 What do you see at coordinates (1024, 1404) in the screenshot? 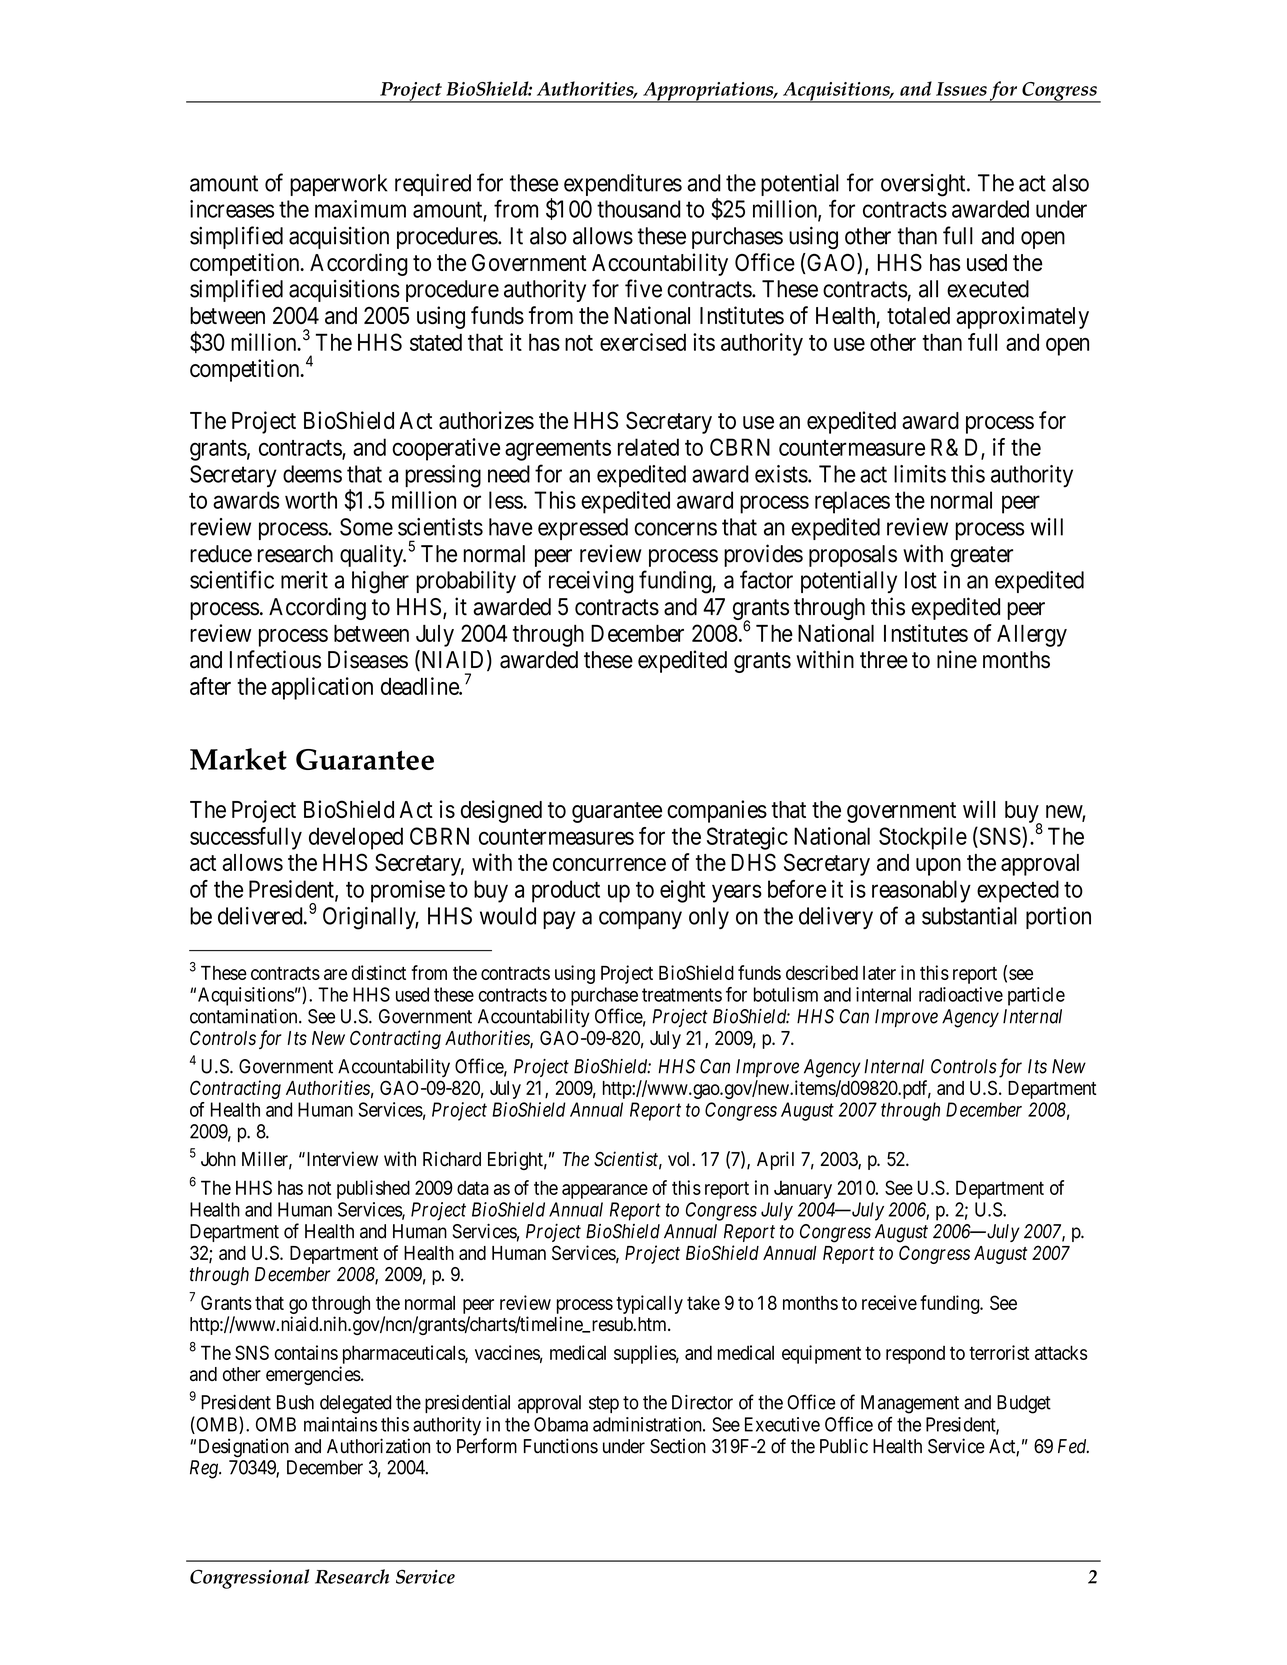
I see `Budget` at bounding box center [1024, 1404].
